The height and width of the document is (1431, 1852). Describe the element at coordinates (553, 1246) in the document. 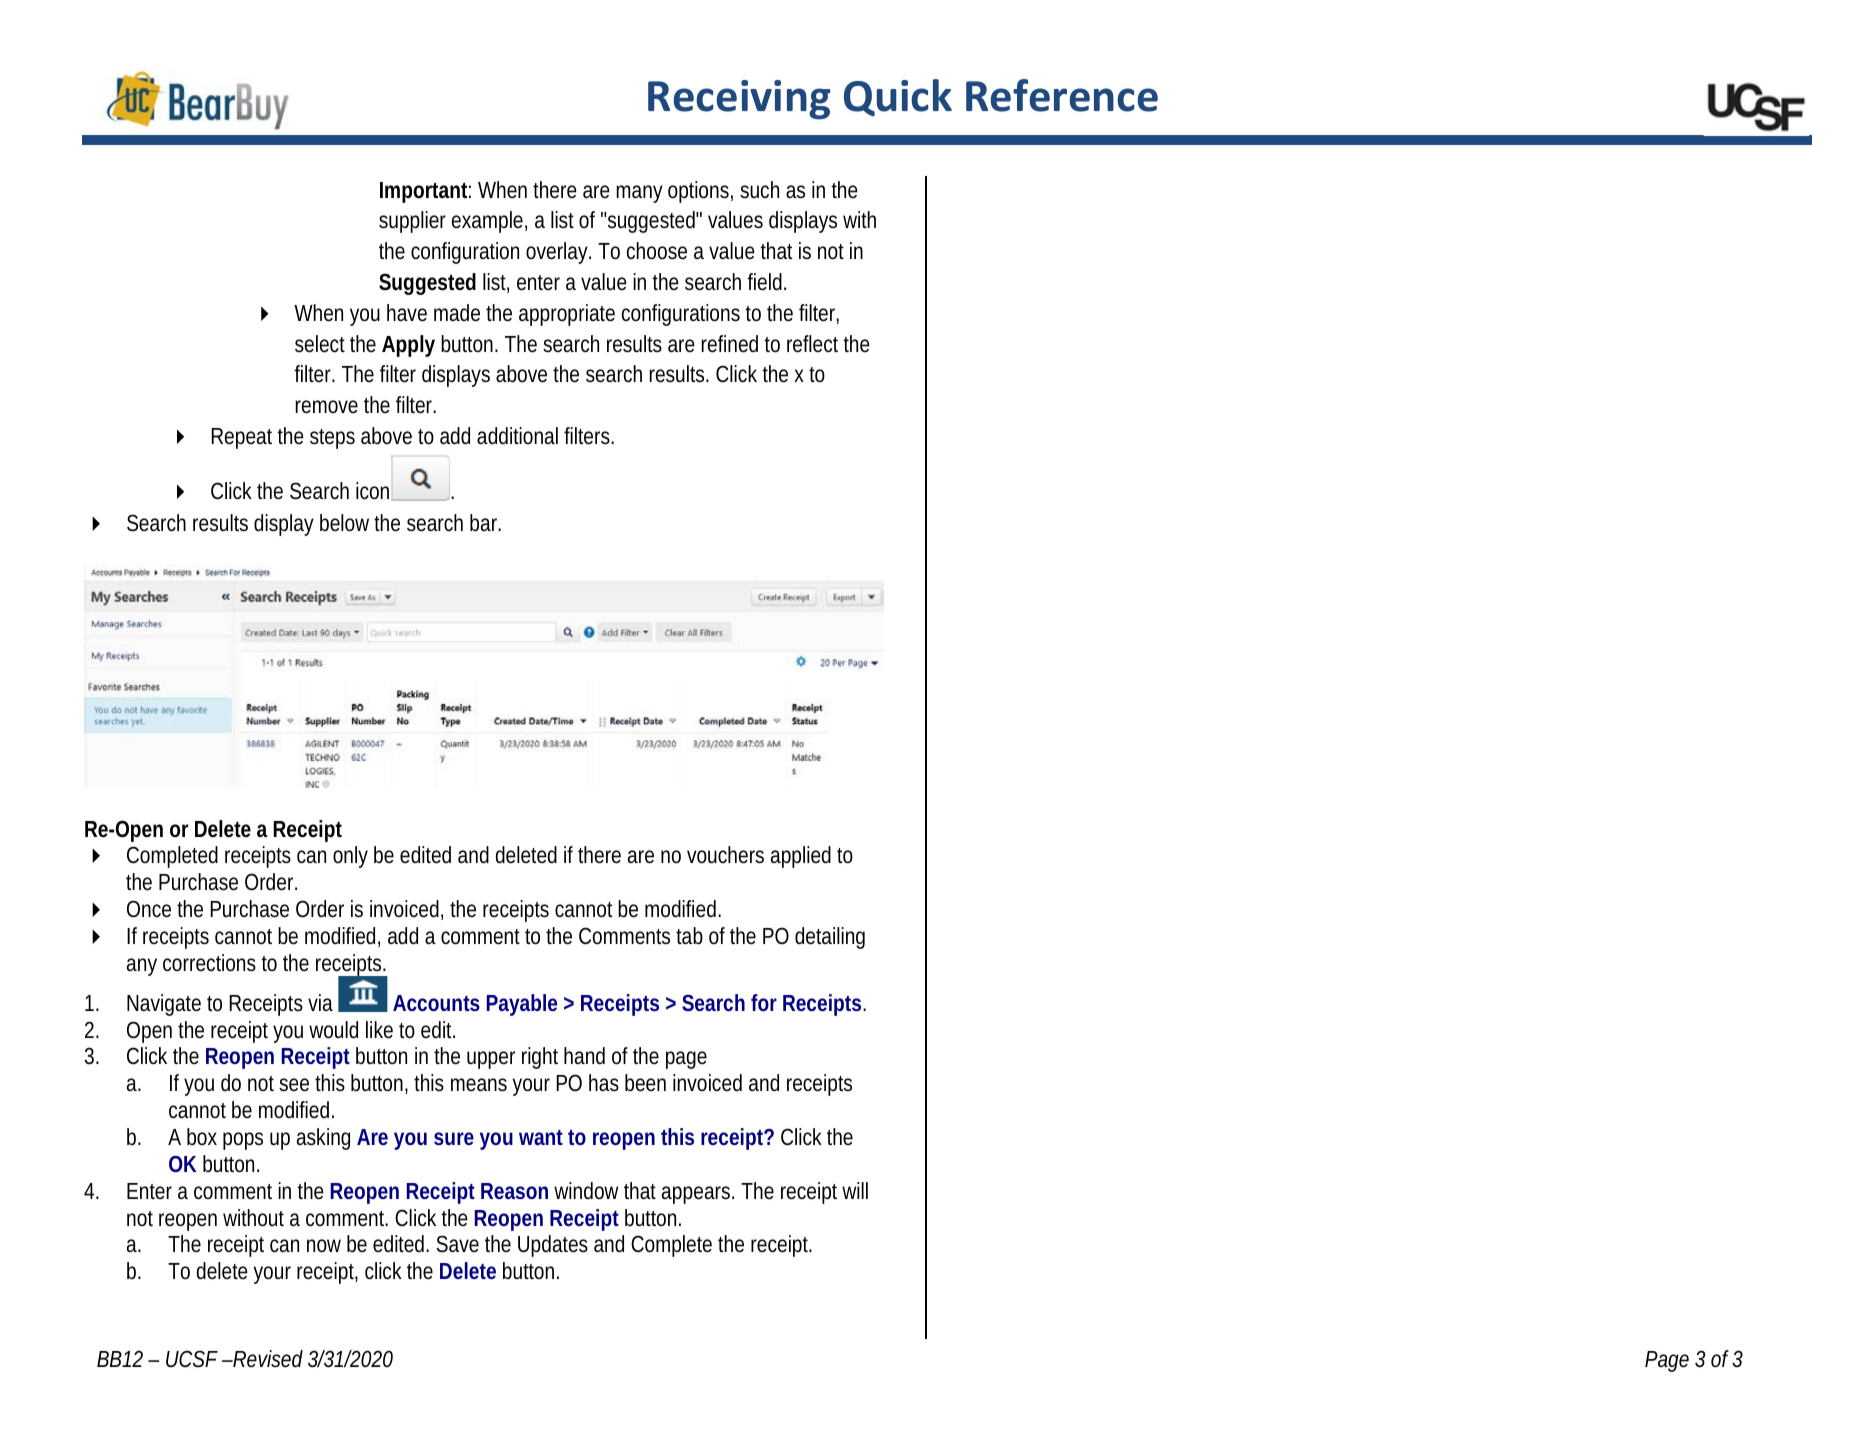

I see `Updates` at that location.
